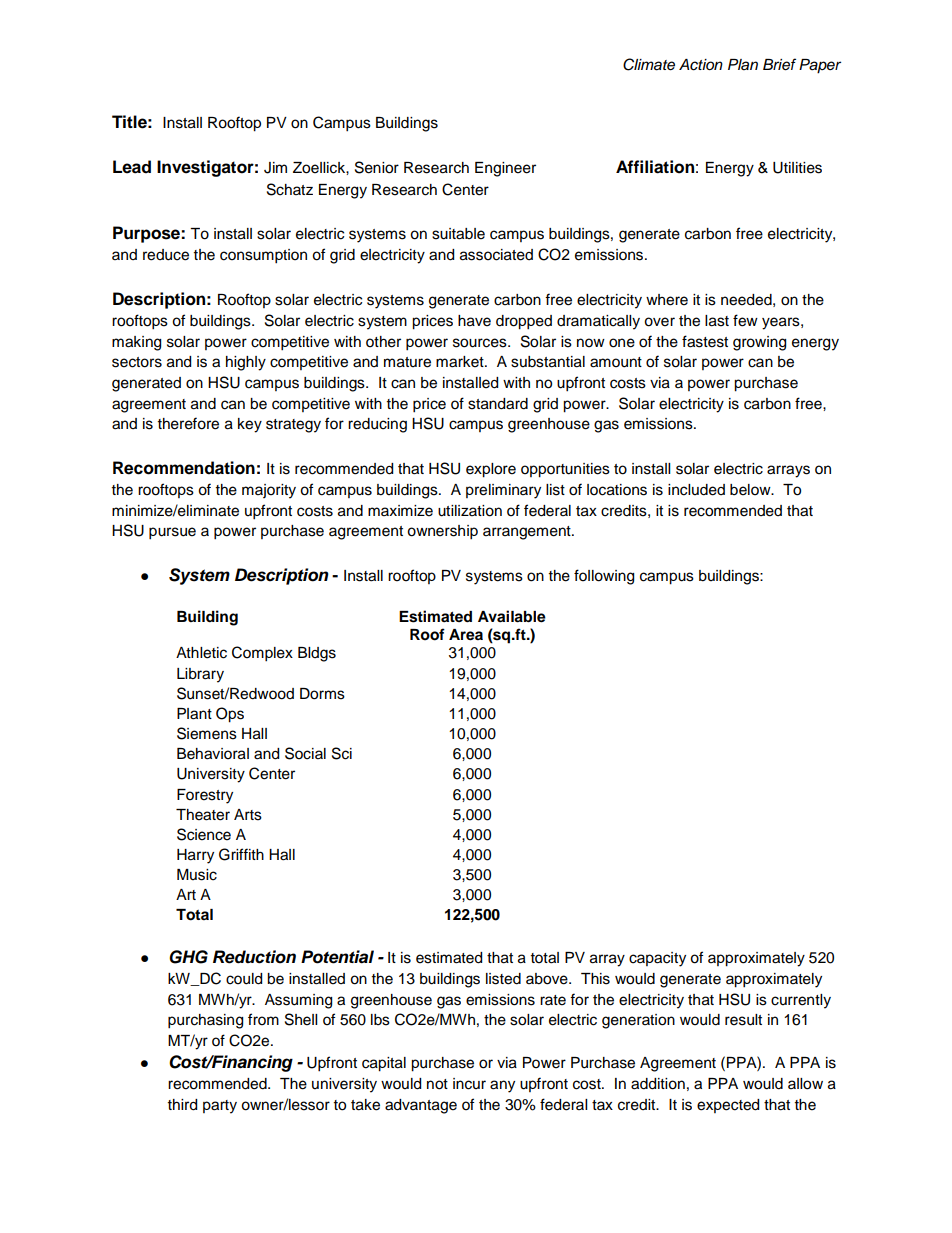 The image size is (952, 1233). What do you see at coordinates (701, 65) in the screenshot?
I see `Action` at bounding box center [701, 65].
